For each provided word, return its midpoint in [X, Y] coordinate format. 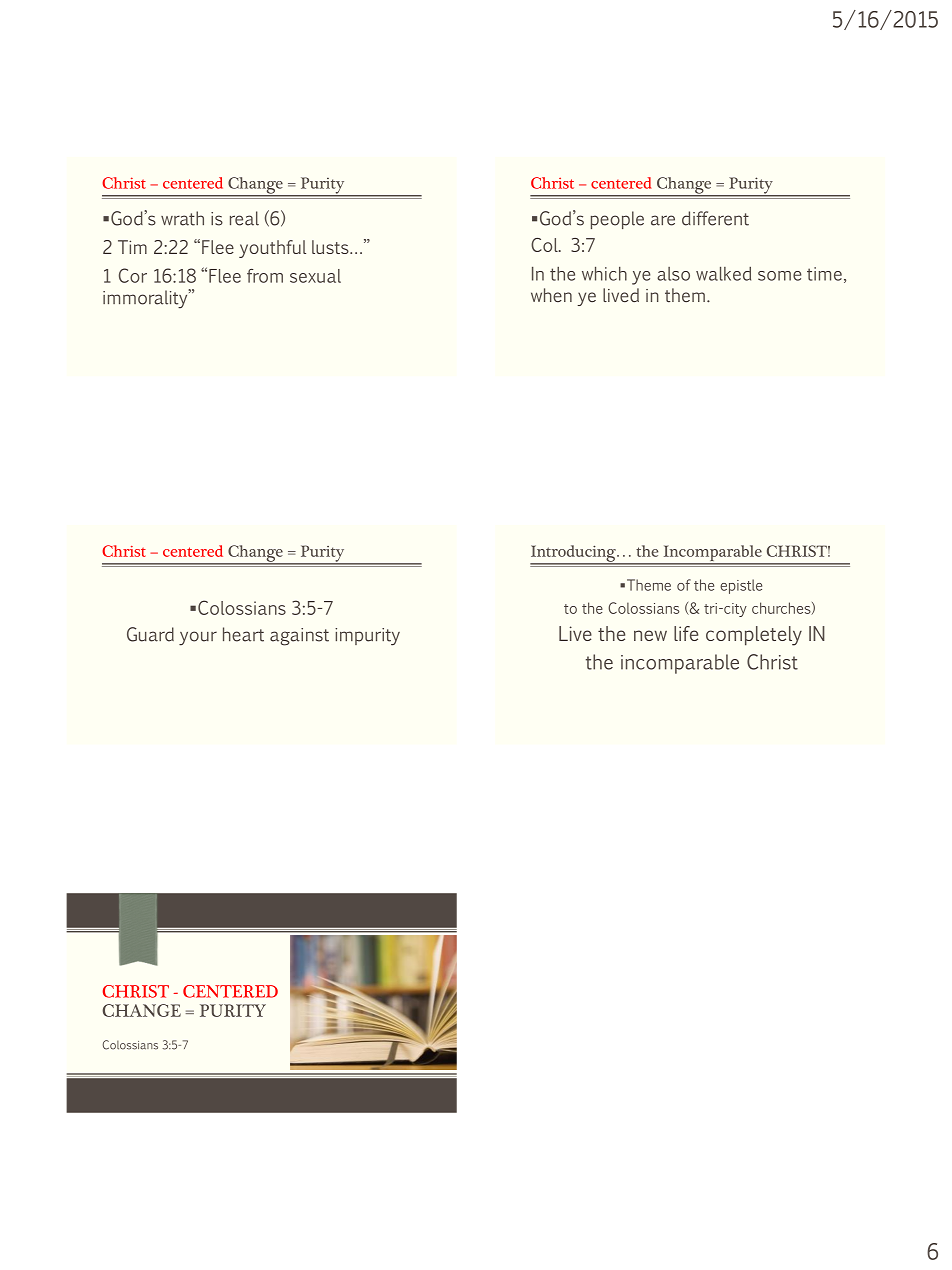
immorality [146, 299]
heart [243, 634]
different [715, 218]
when [551, 295]
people [617, 220]
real [244, 218]
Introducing [574, 554]
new [650, 635]
